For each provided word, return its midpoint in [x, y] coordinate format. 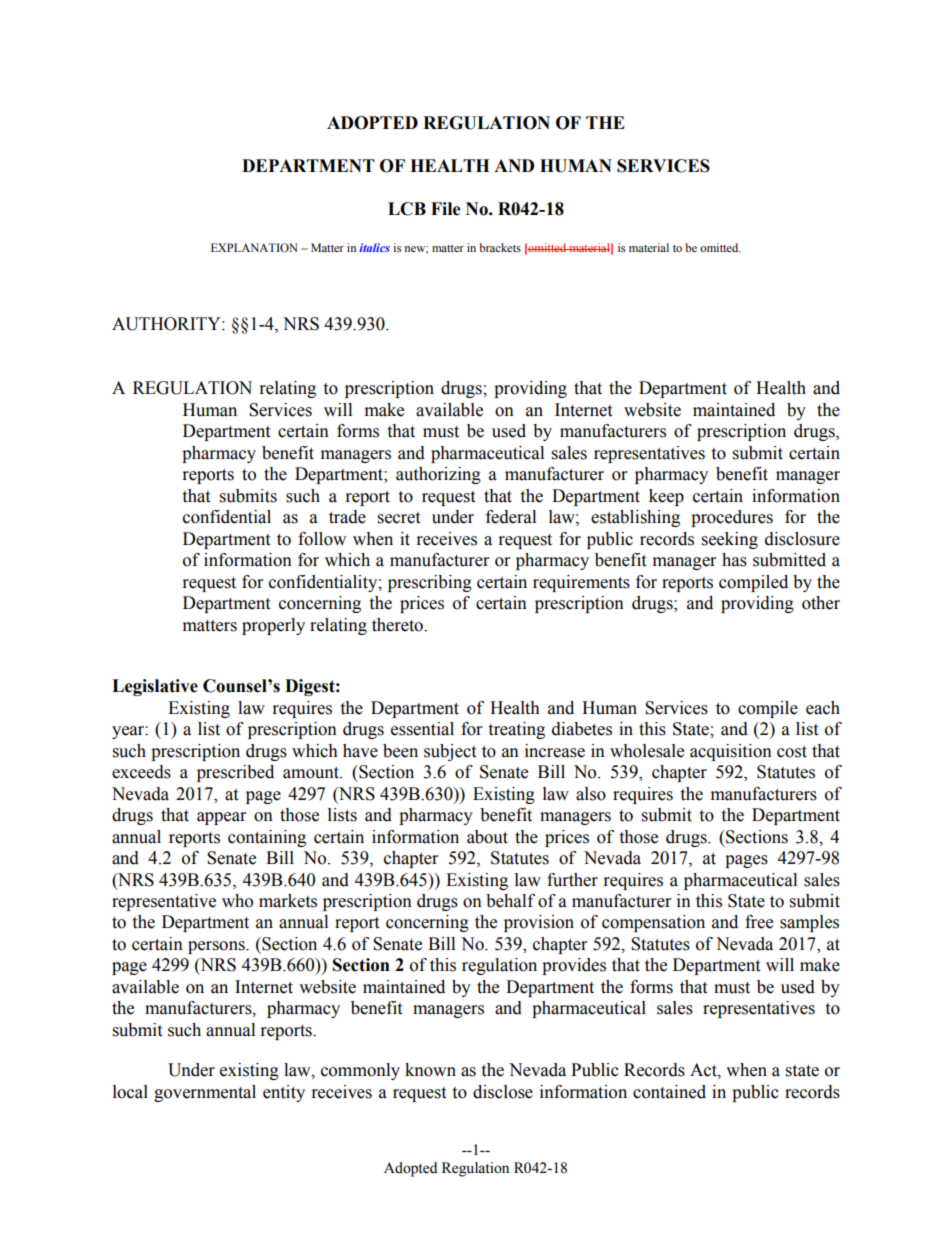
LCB [407, 209]
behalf [510, 901]
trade [347, 517]
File [446, 209]
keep [666, 497]
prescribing [430, 583]
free [759, 922]
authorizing [438, 475]
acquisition [731, 752]
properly [273, 626]
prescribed [235, 773]
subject [450, 752]
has [734, 560]
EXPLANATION [254, 247]
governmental [205, 1093]
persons [217, 947]
